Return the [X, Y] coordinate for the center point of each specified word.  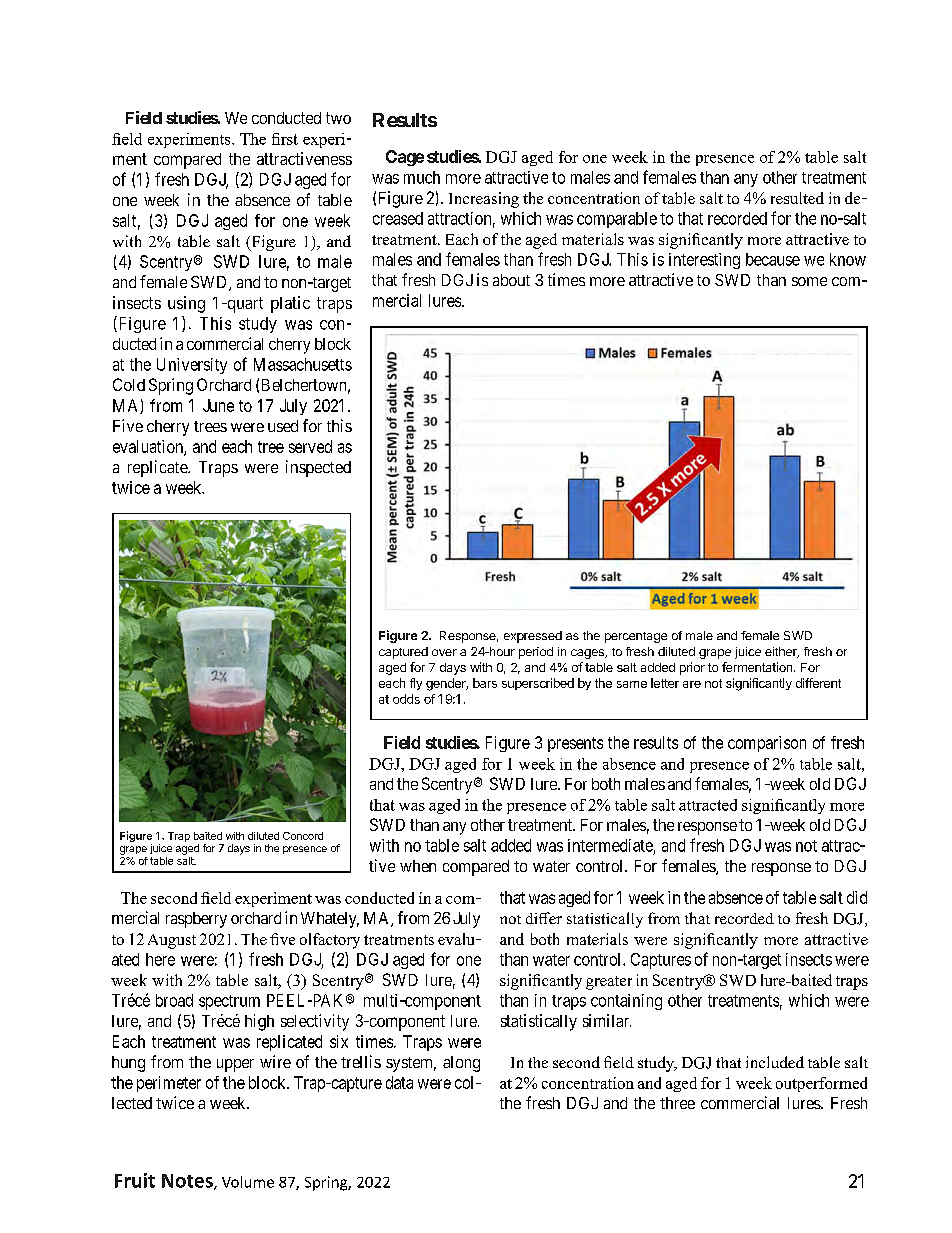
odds [406, 699]
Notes [188, 1182]
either [782, 652]
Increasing [484, 200]
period [536, 653]
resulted [797, 198]
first [285, 139]
